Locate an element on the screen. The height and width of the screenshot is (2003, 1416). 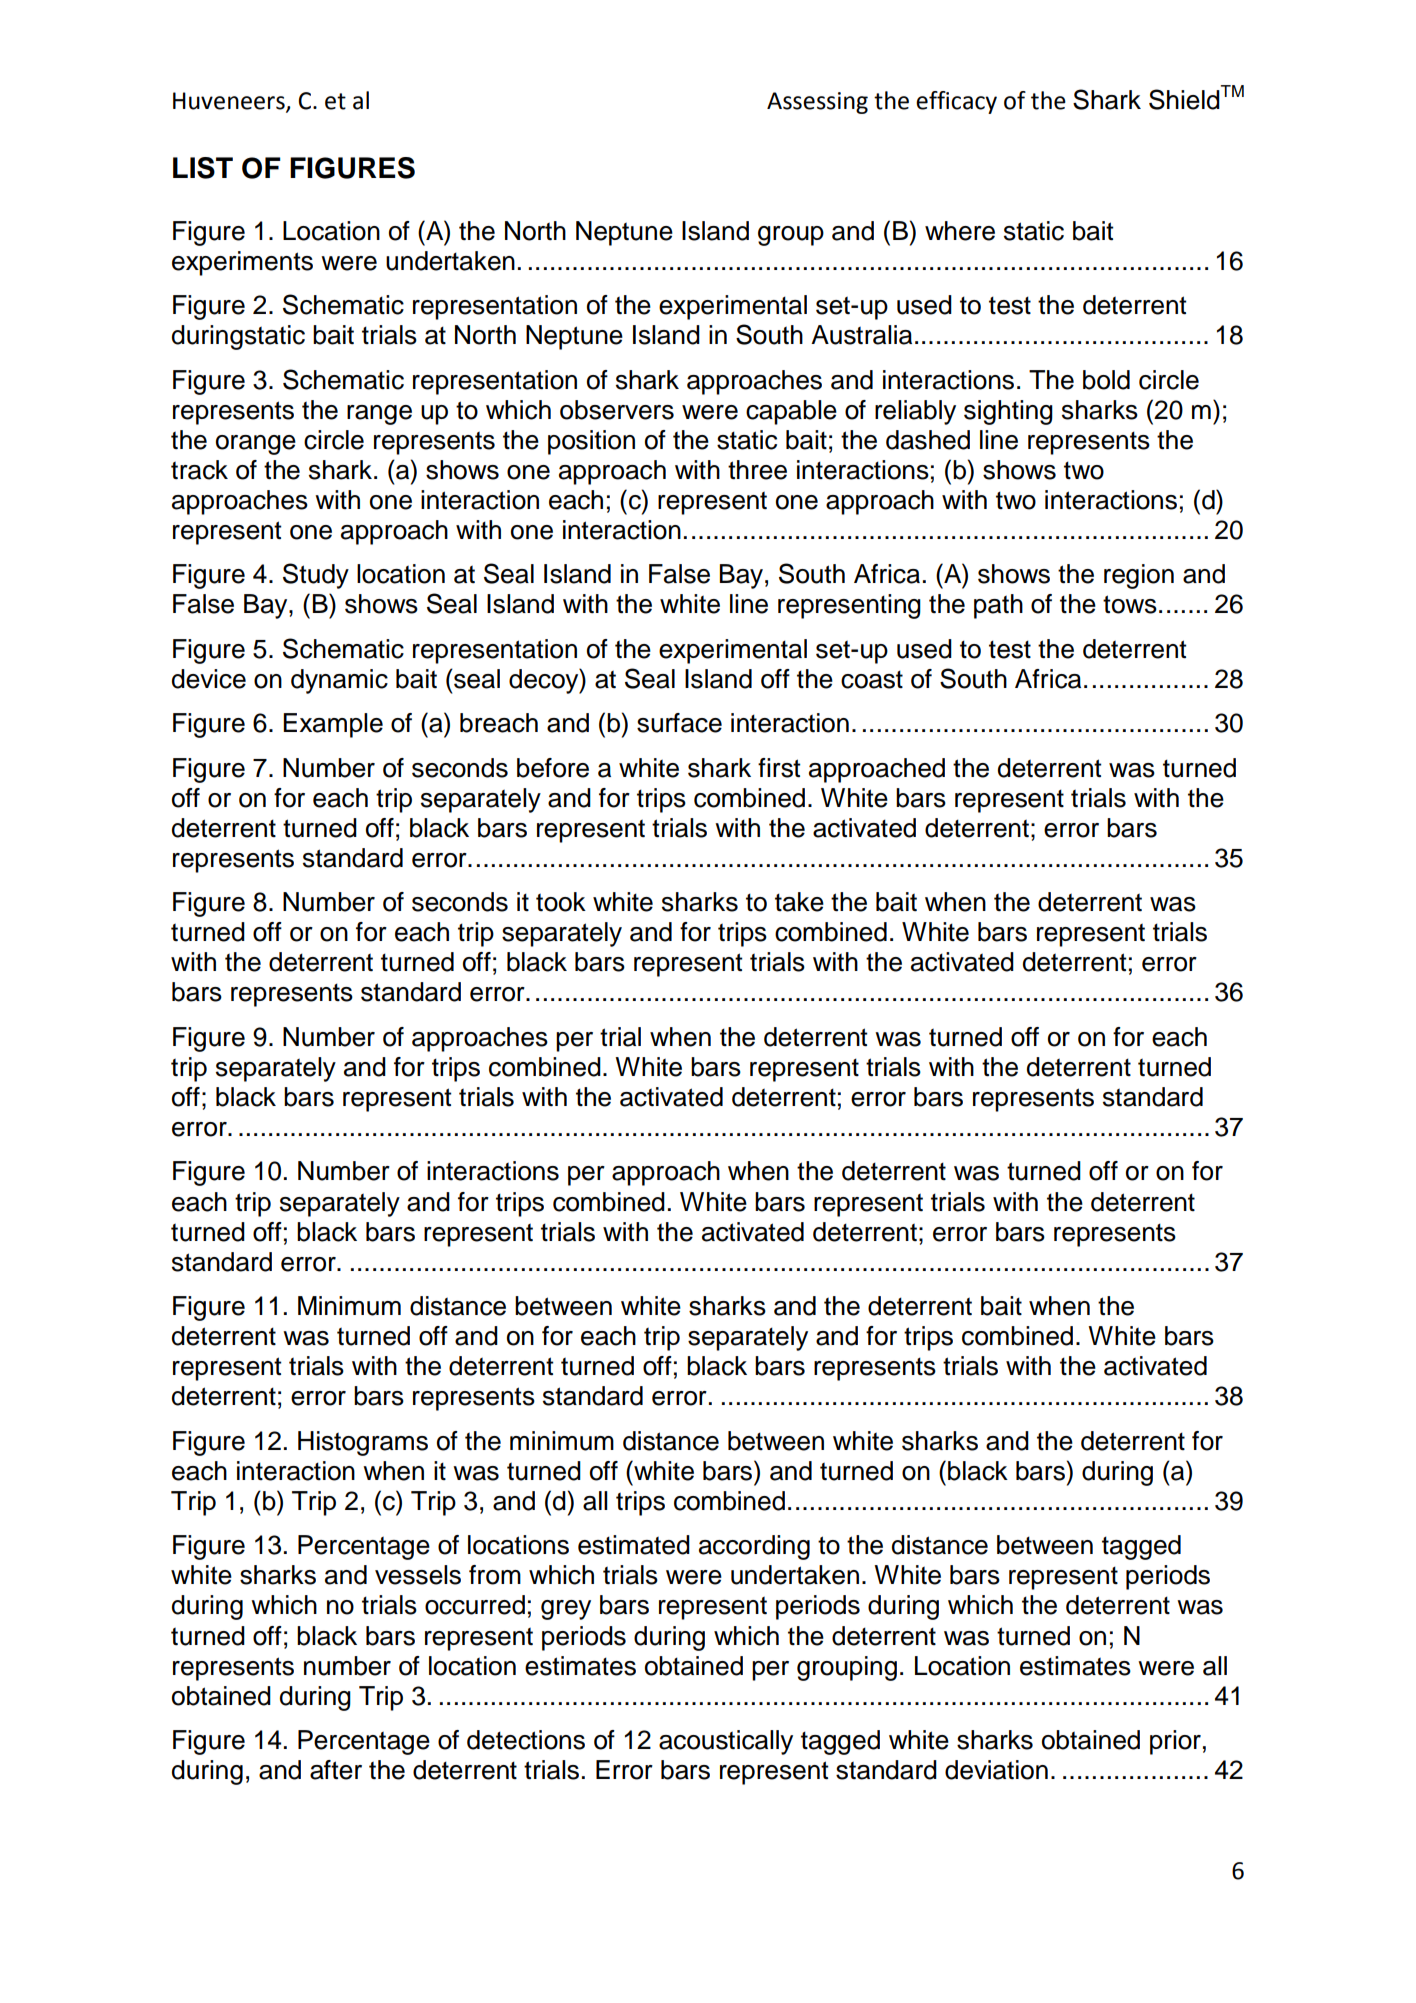
region is located at coordinates (1139, 576).
